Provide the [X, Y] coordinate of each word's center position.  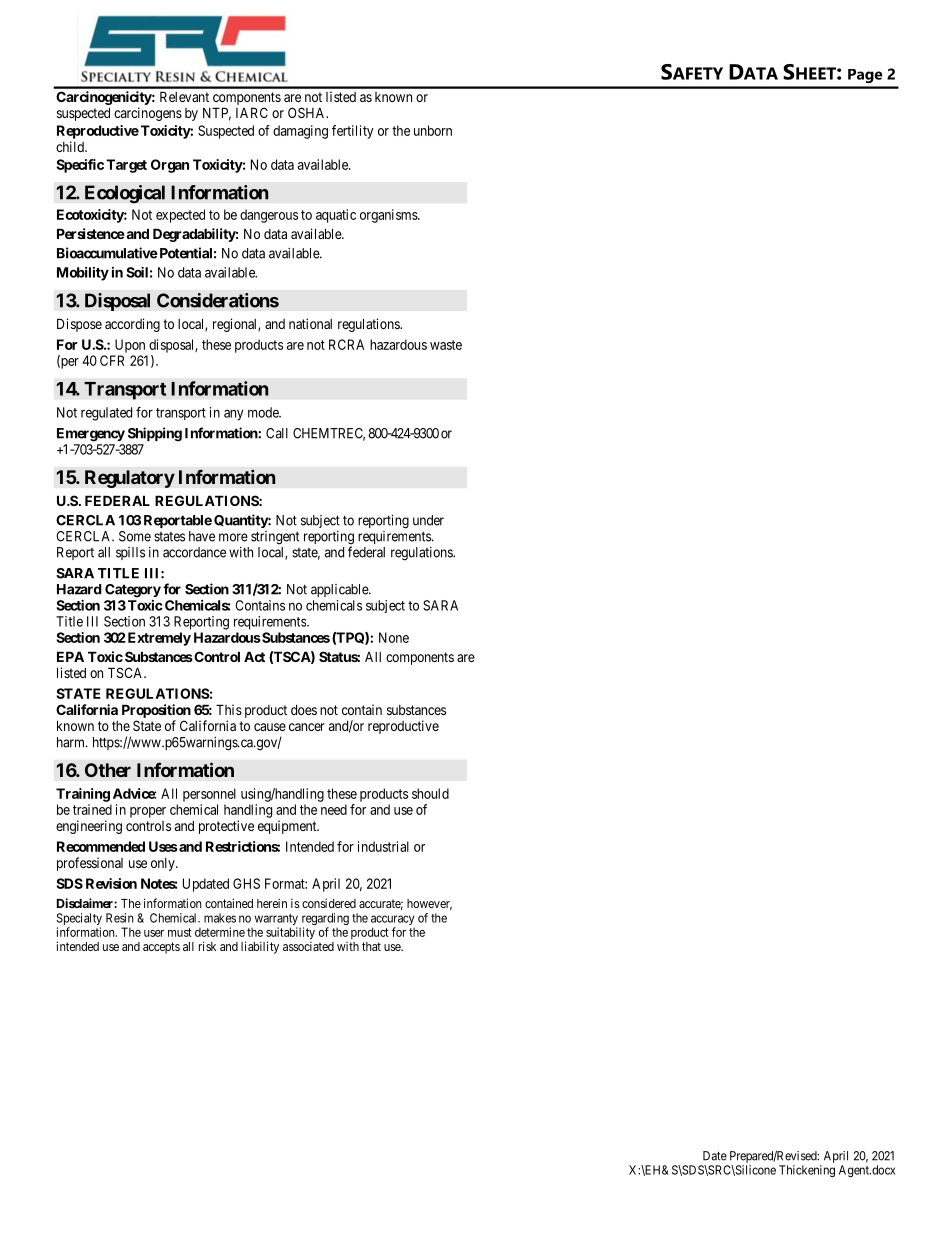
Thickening [807, 1171]
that [371, 946]
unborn [433, 130]
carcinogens [148, 114]
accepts [161, 948]
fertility [353, 132]
